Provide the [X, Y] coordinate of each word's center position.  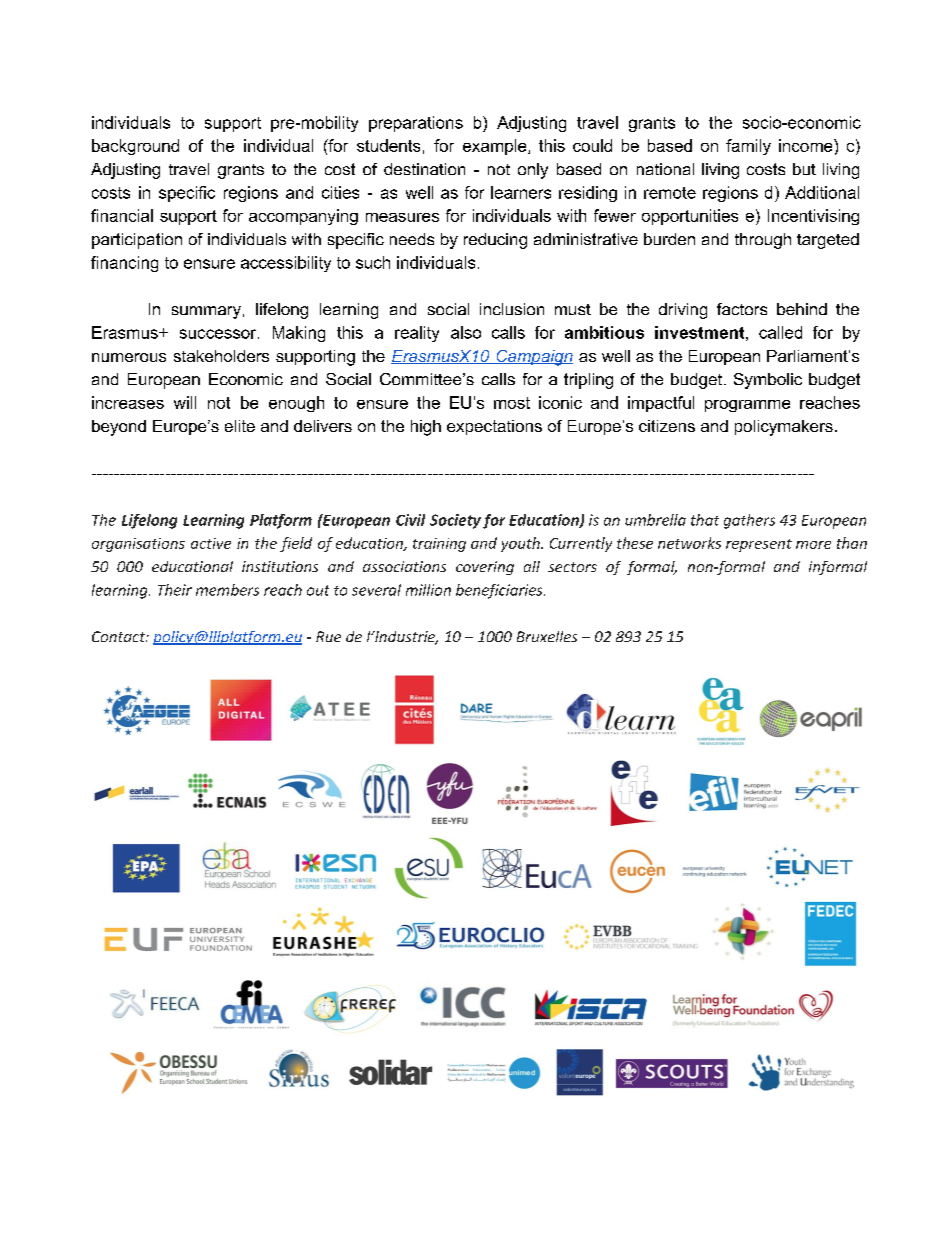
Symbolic [768, 381]
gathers [749, 521]
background [135, 147]
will [185, 402]
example [496, 147]
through [763, 241]
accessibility [286, 264]
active [211, 543]
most [512, 403]
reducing [495, 241]
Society [455, 521]
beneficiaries [500, 591]
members [227, 590]
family [748, 147]
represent [759, 545]
